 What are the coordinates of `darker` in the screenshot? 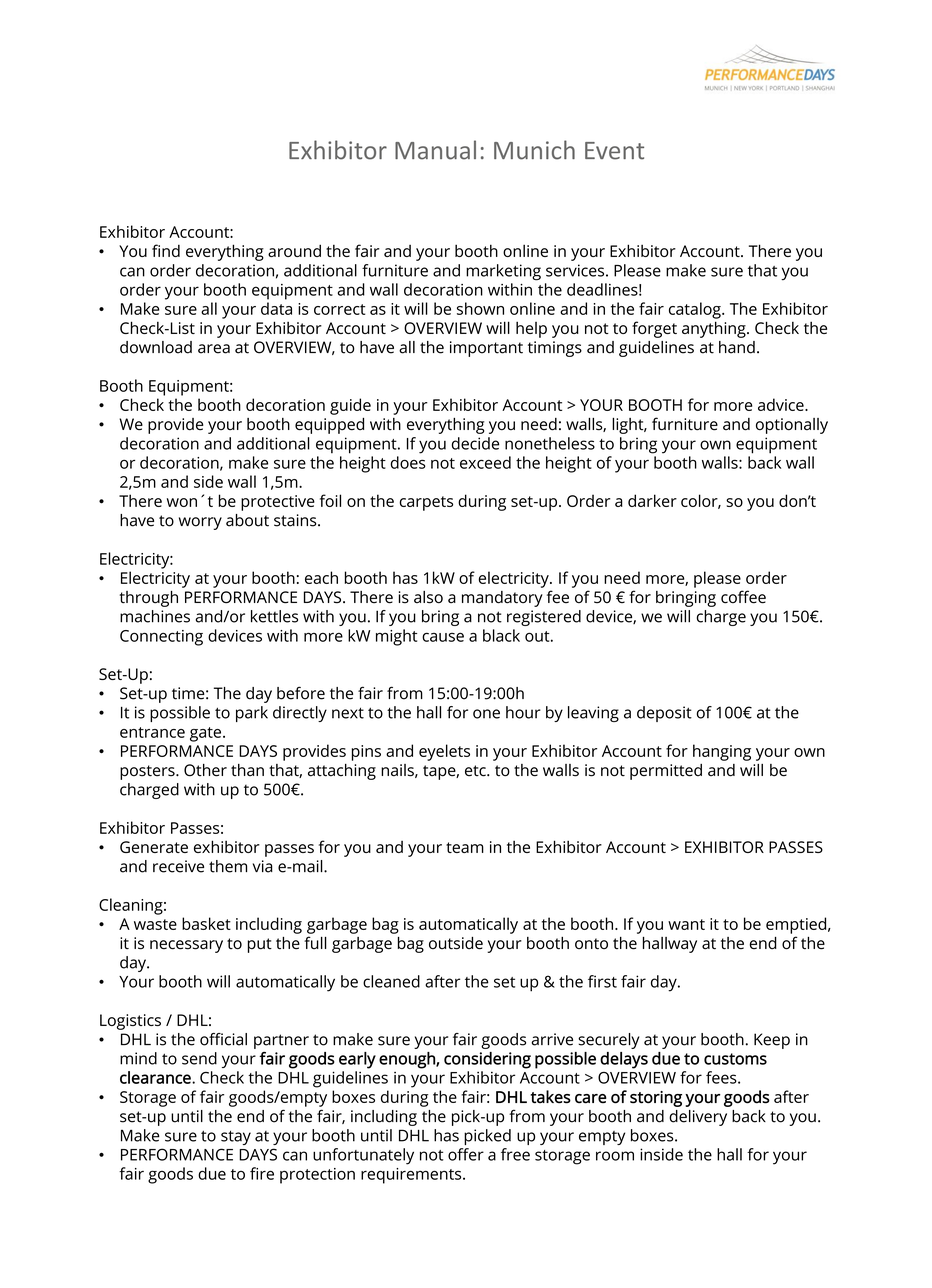 It's located at (652, 500).
